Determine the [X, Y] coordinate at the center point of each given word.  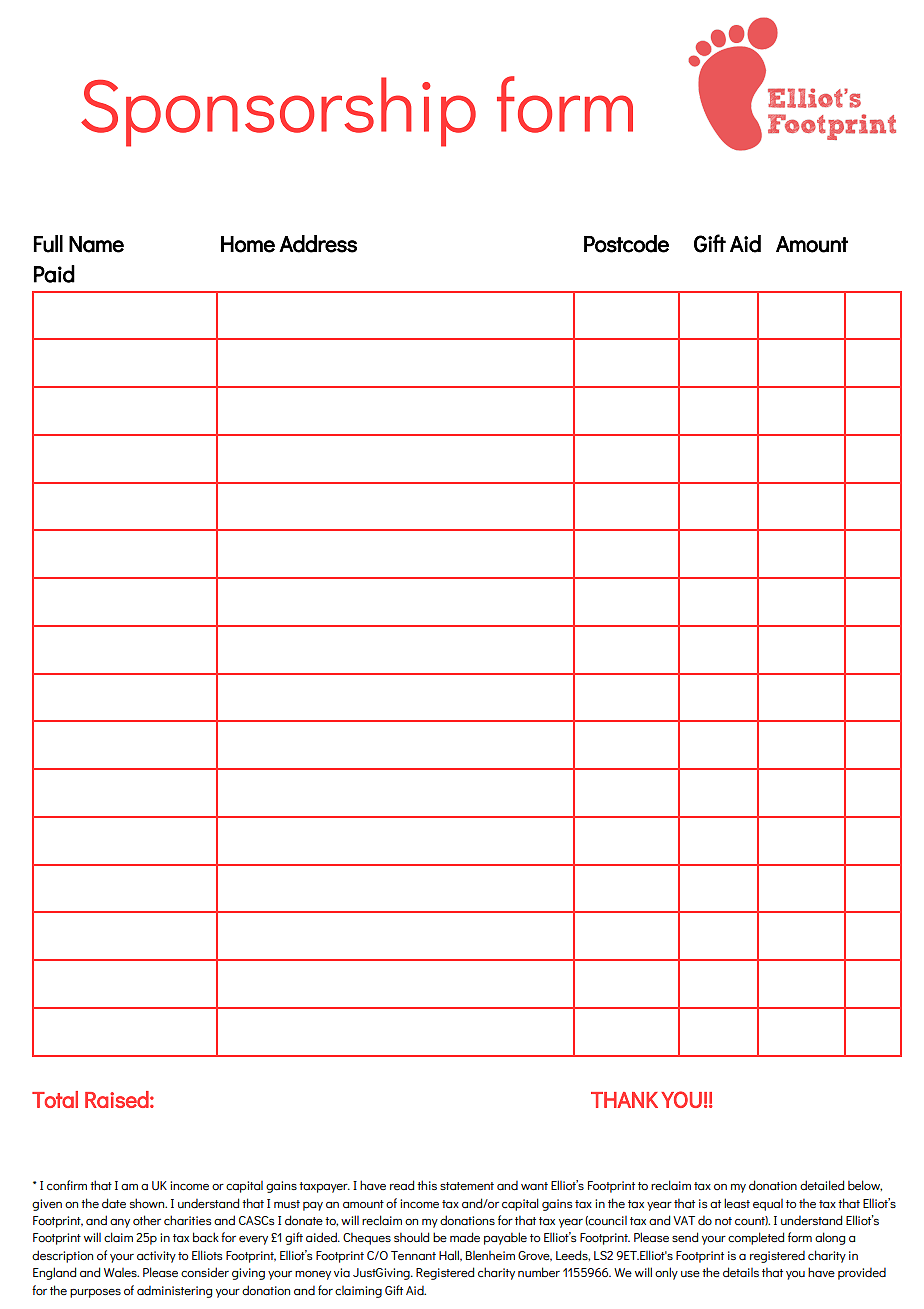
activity [156, 1257]
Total [55, 1099]
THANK [624, 1100]
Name [96, 244]
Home [248, 244]
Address [318, 244]
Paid [54, 274]
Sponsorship [278, 112]
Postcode [626, 244]
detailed [822, 1185]
